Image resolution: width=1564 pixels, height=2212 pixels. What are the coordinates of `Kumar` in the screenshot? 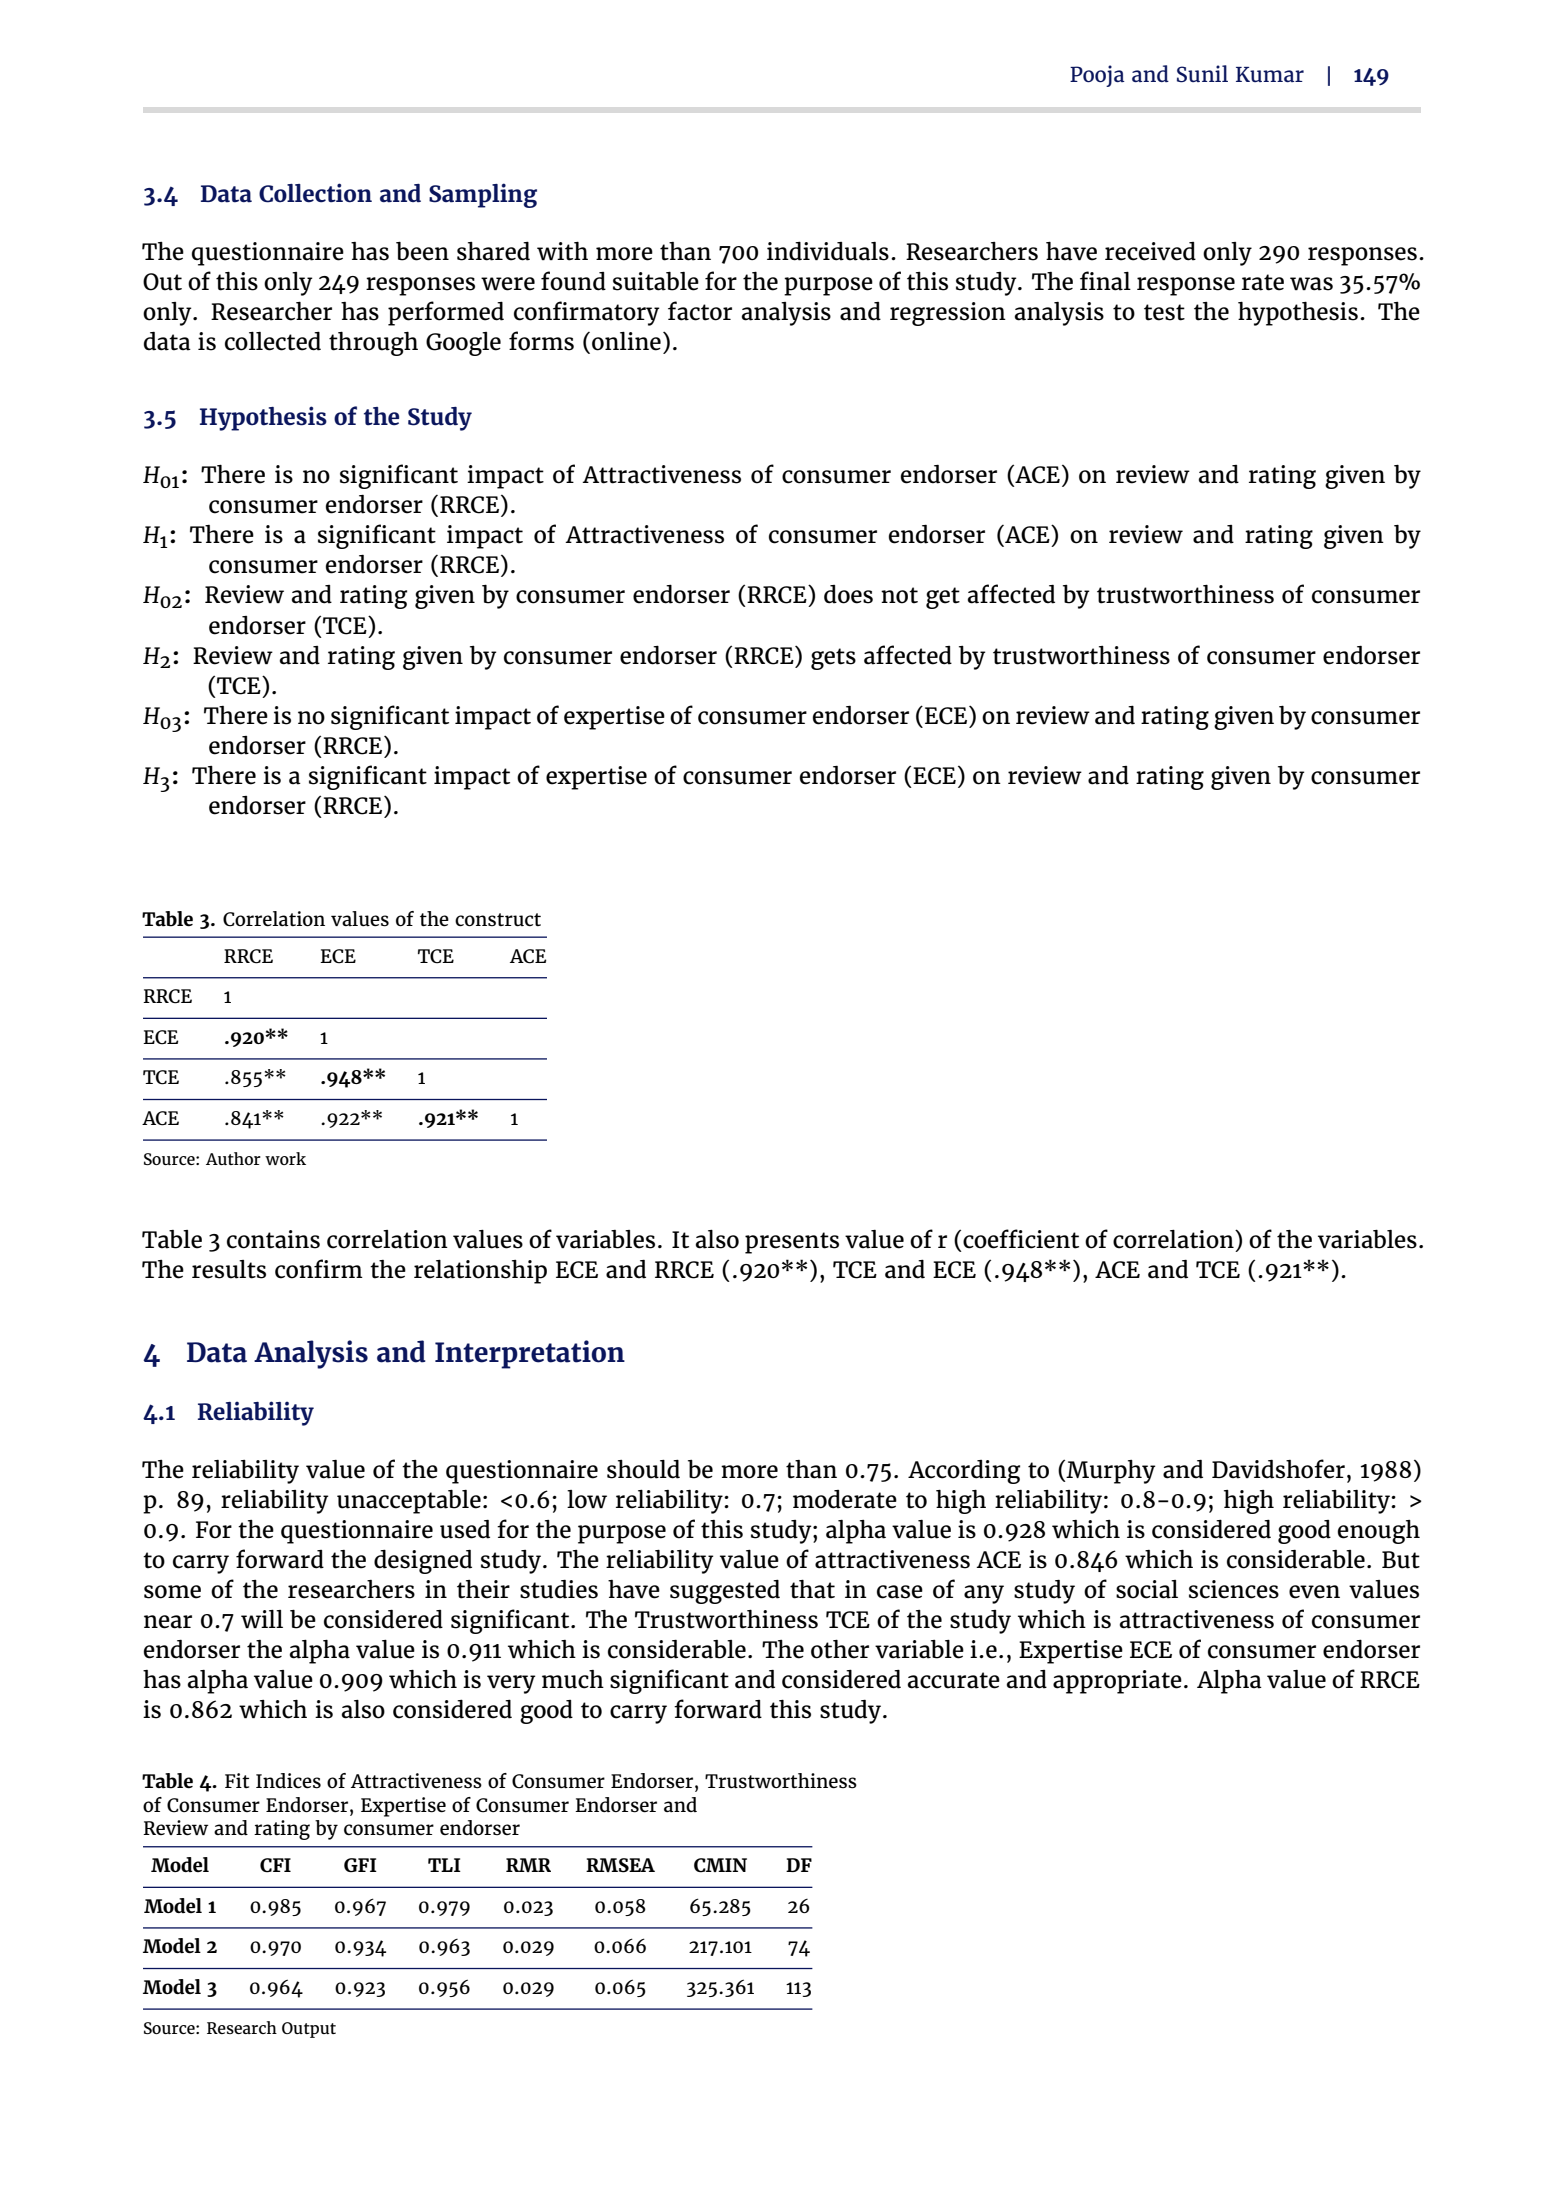 It's located at (1270, 74).
